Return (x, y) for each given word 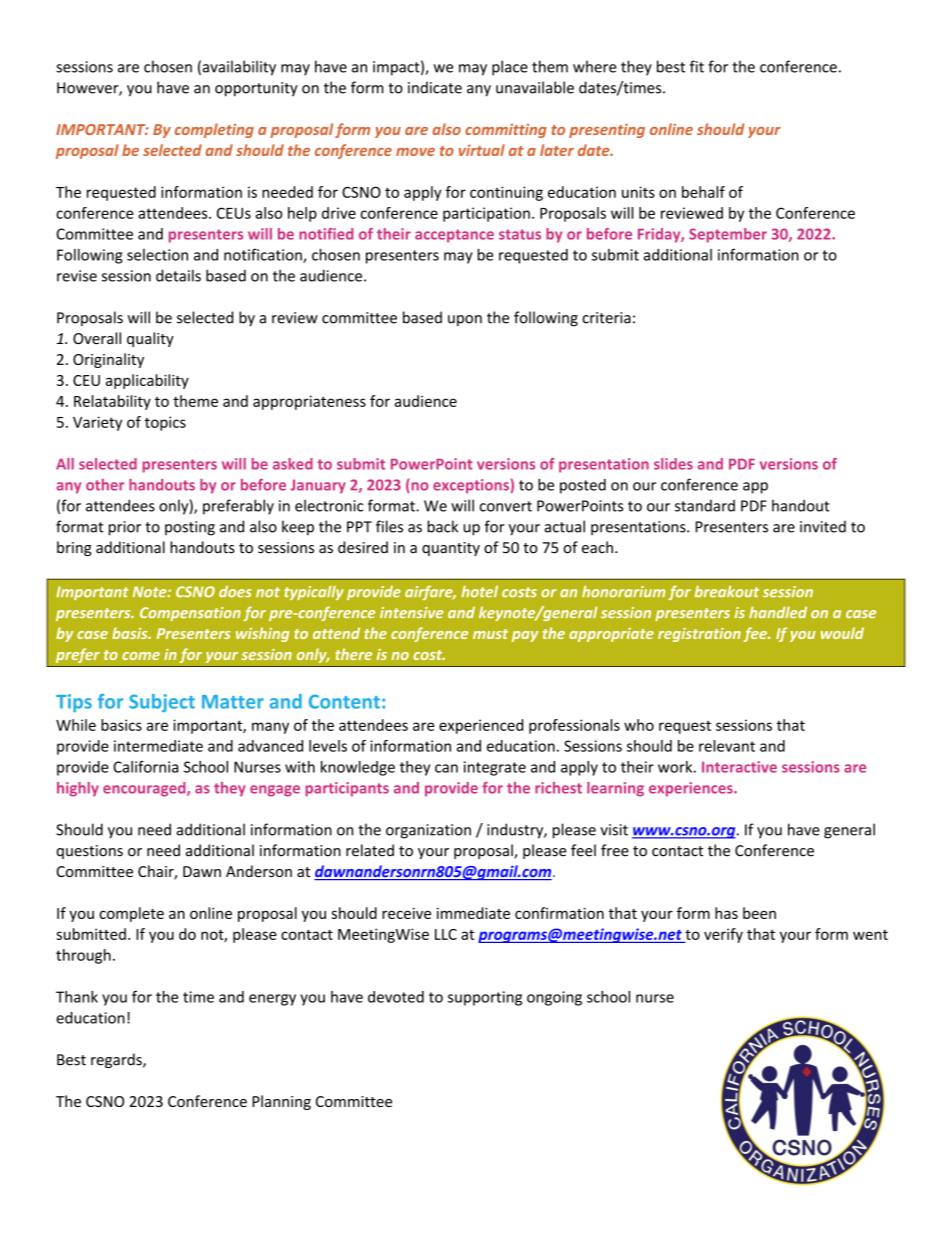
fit (697, 66)
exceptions (472, 486)
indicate (435, 87)
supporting (485, 998)
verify (723, 935)
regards (117, 1060)
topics (165, 423)
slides (673, 464)
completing (214, 130)
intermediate (158, 746)
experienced (481, 726)
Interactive (739, 767)
